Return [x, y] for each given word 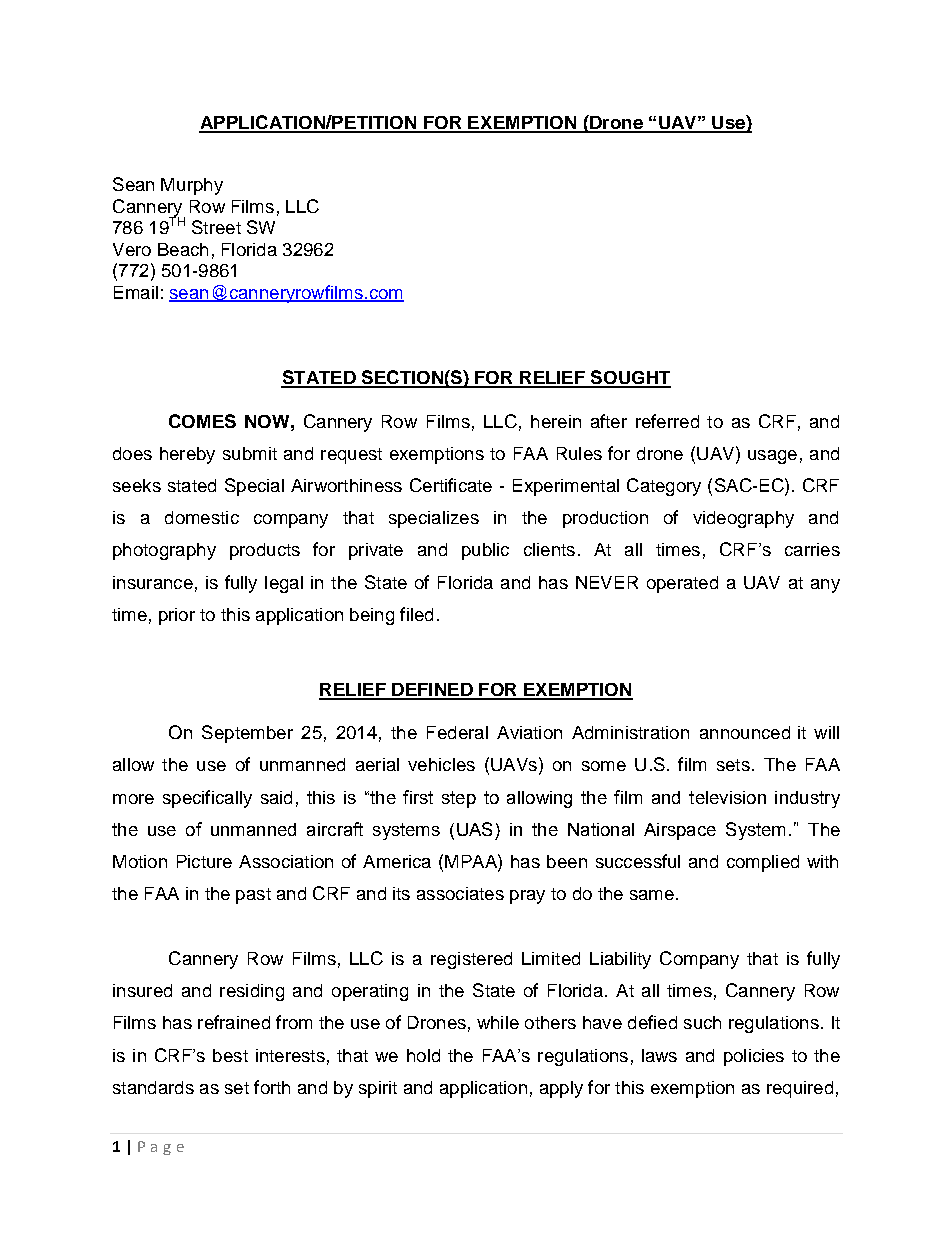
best [230, 1055]
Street [216, 227]
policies [754, 1057]
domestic [202, 517]
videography [743, 519]
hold [423, 1055]
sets [733, 765]
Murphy [192, 186]
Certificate [451, 485]
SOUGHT [630, 378]
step [459, 799]
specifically [207, 799]
